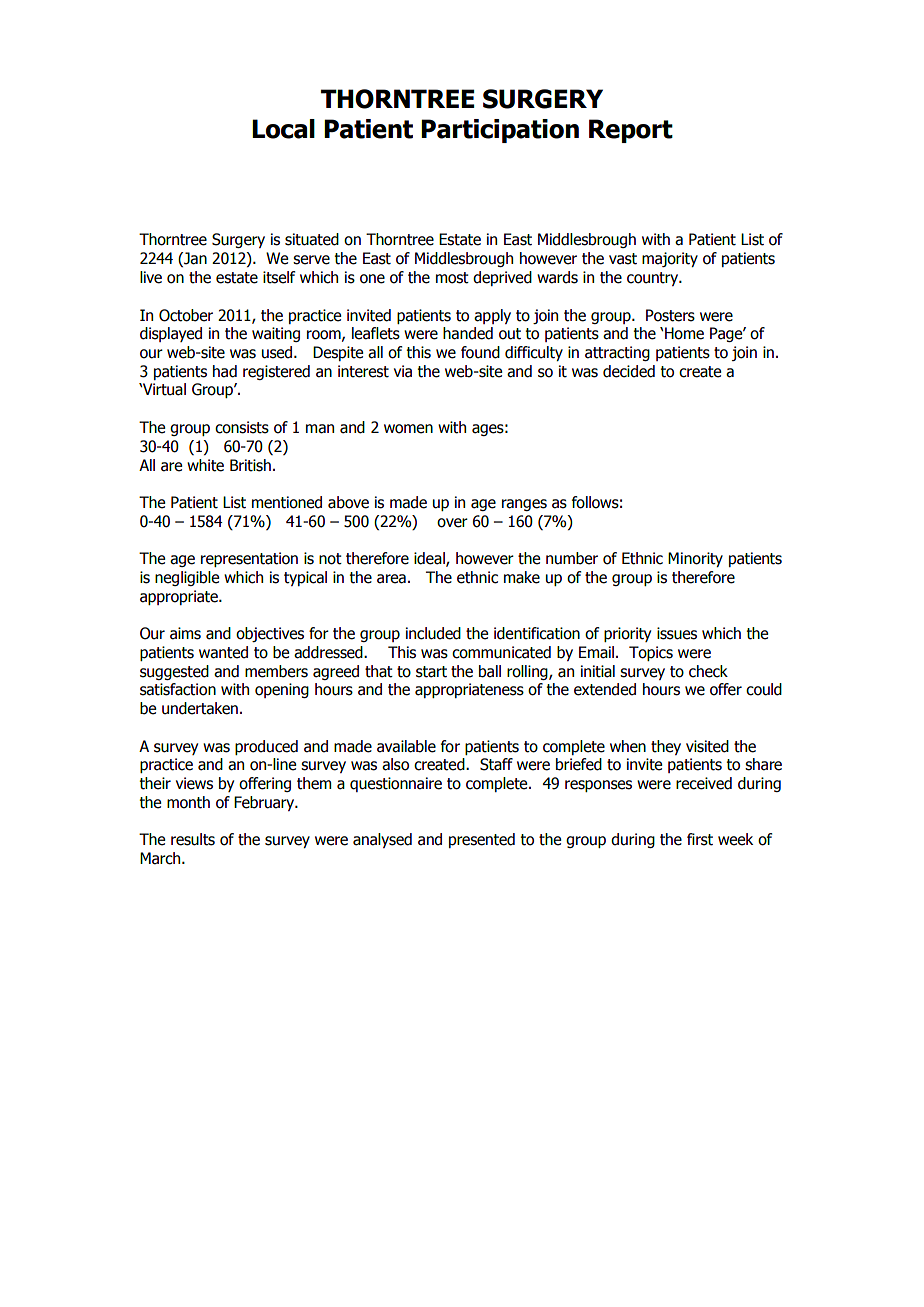 Image resolution: width=924 pixels, height=1307 pixels. Describe the element at coordinates (193, 839) in the document. I see `results` at that location.
